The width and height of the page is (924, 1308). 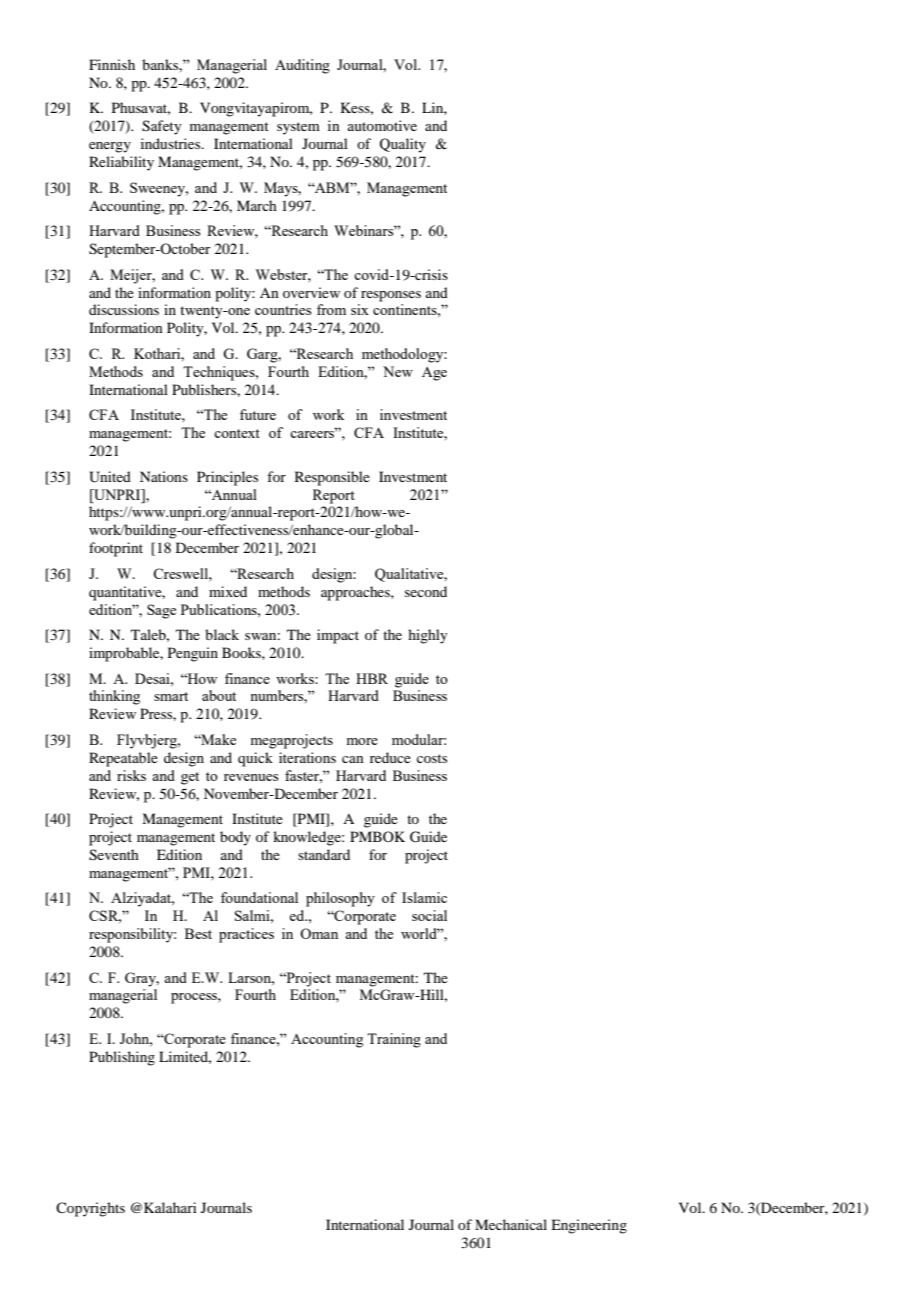 What do you see at coordinates (331, 309) in the page?
I see `from` at bounding box center [331, 309].
